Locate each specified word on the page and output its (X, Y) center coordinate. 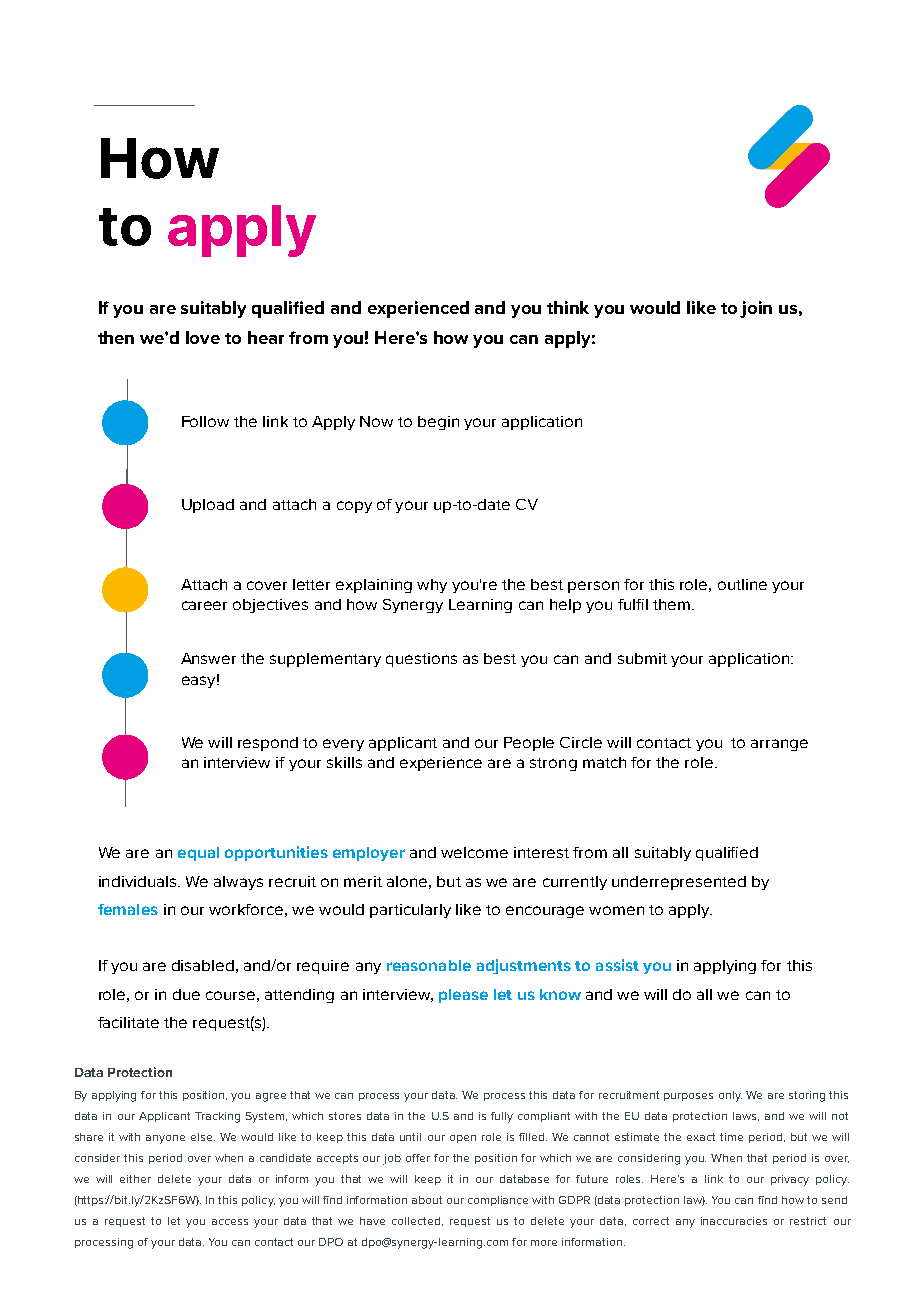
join (756, 309)
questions (421, 660)
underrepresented (679, 883)
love (203, 337)
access (230, 1222)
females (128, 909)
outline (742, 584)
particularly (410, 911)
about (427, 1200)
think (568, 307)
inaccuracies (734, 1221)
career (204, 605)
